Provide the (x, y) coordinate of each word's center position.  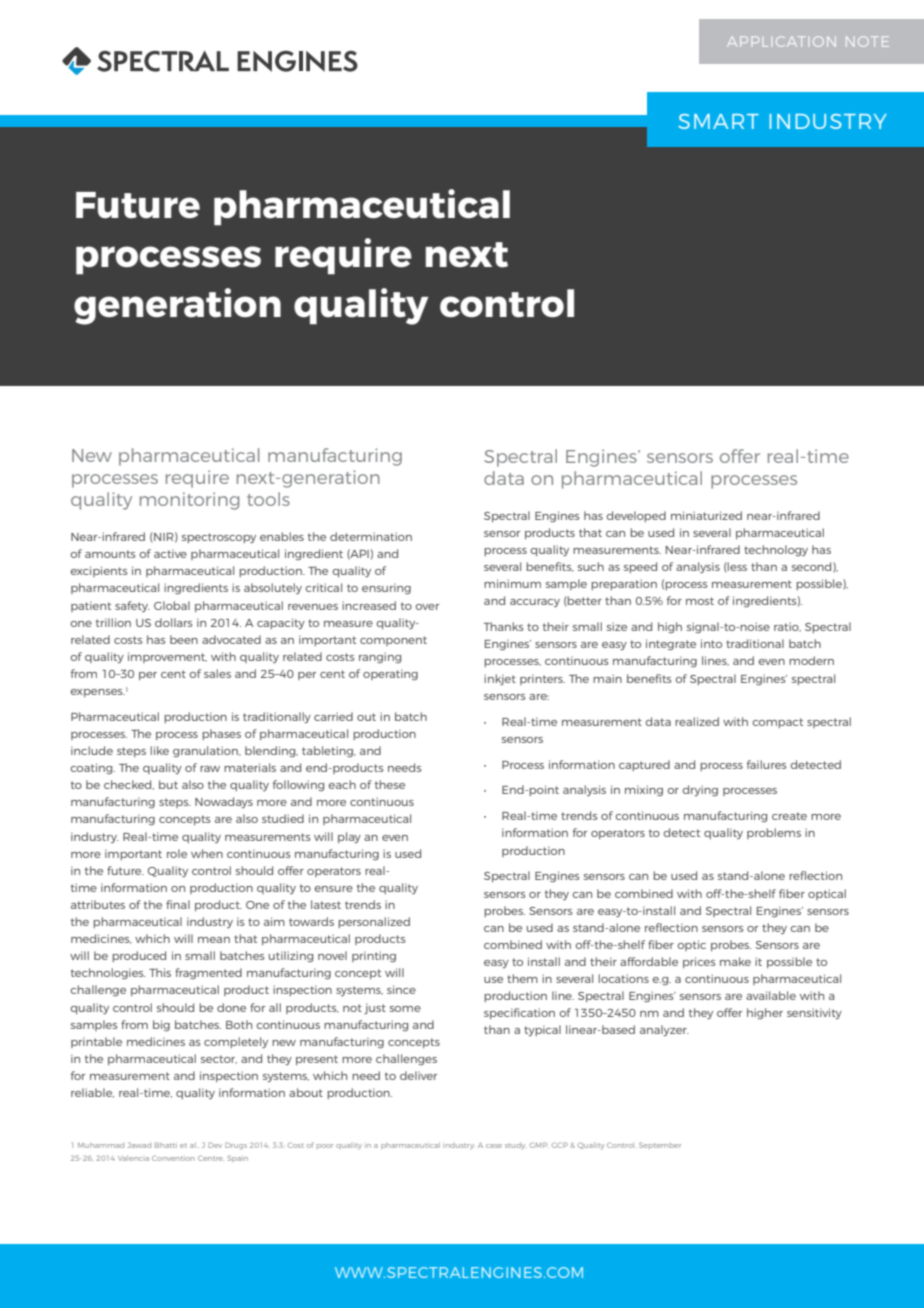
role (177, 853)
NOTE (867, 41)
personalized (374, 922)
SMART (718, 121)
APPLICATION (781, 41)
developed (636, 516)
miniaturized (706, 515)
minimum (512, 583)
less (736, 566)
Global (172, 605)
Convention (173, 1158)
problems (774, 833)
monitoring (189, 501)
